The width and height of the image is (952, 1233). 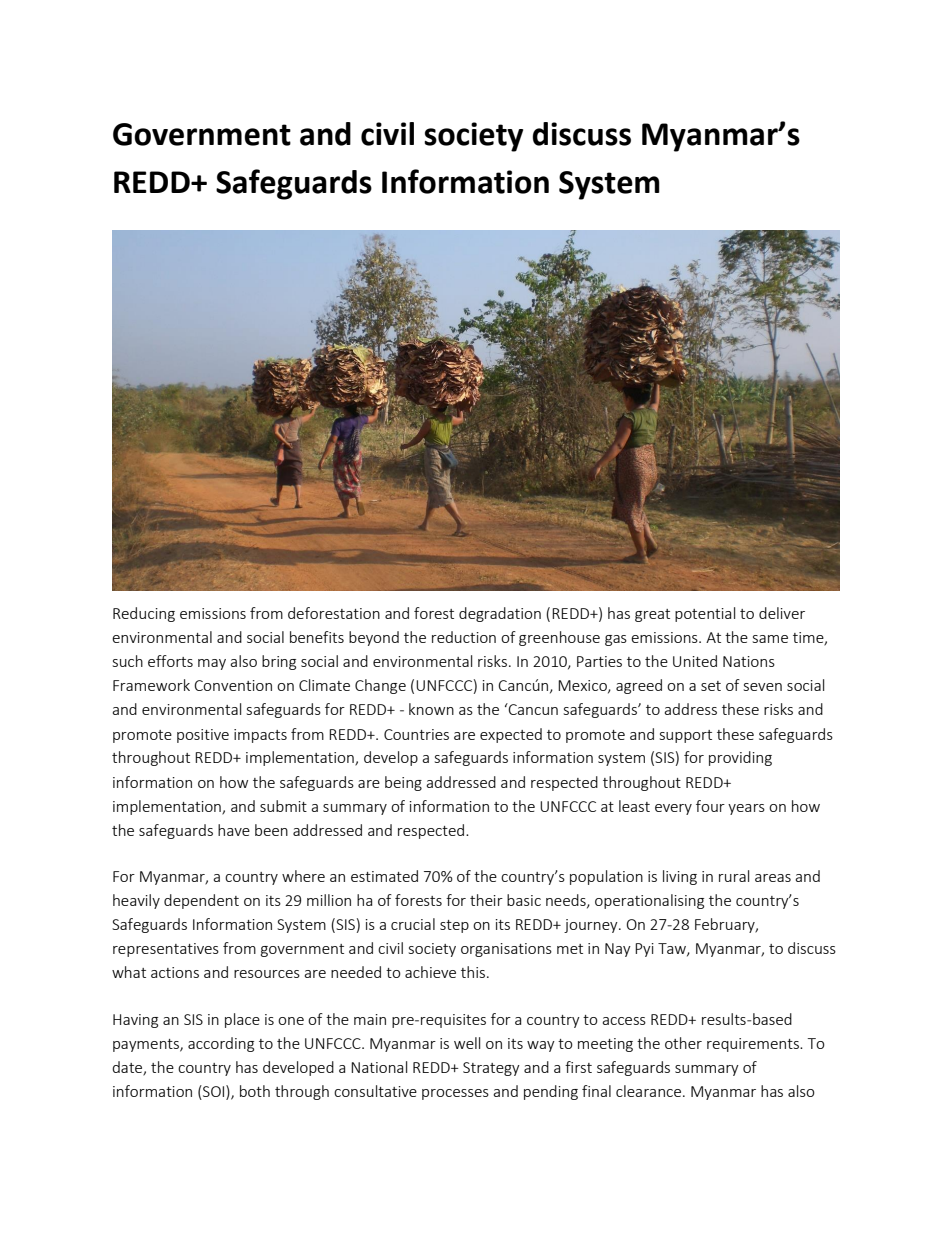 What do you see at coordinates (144, 614) in the image?
I see `Reducing` at bounding box center [144, 614].
